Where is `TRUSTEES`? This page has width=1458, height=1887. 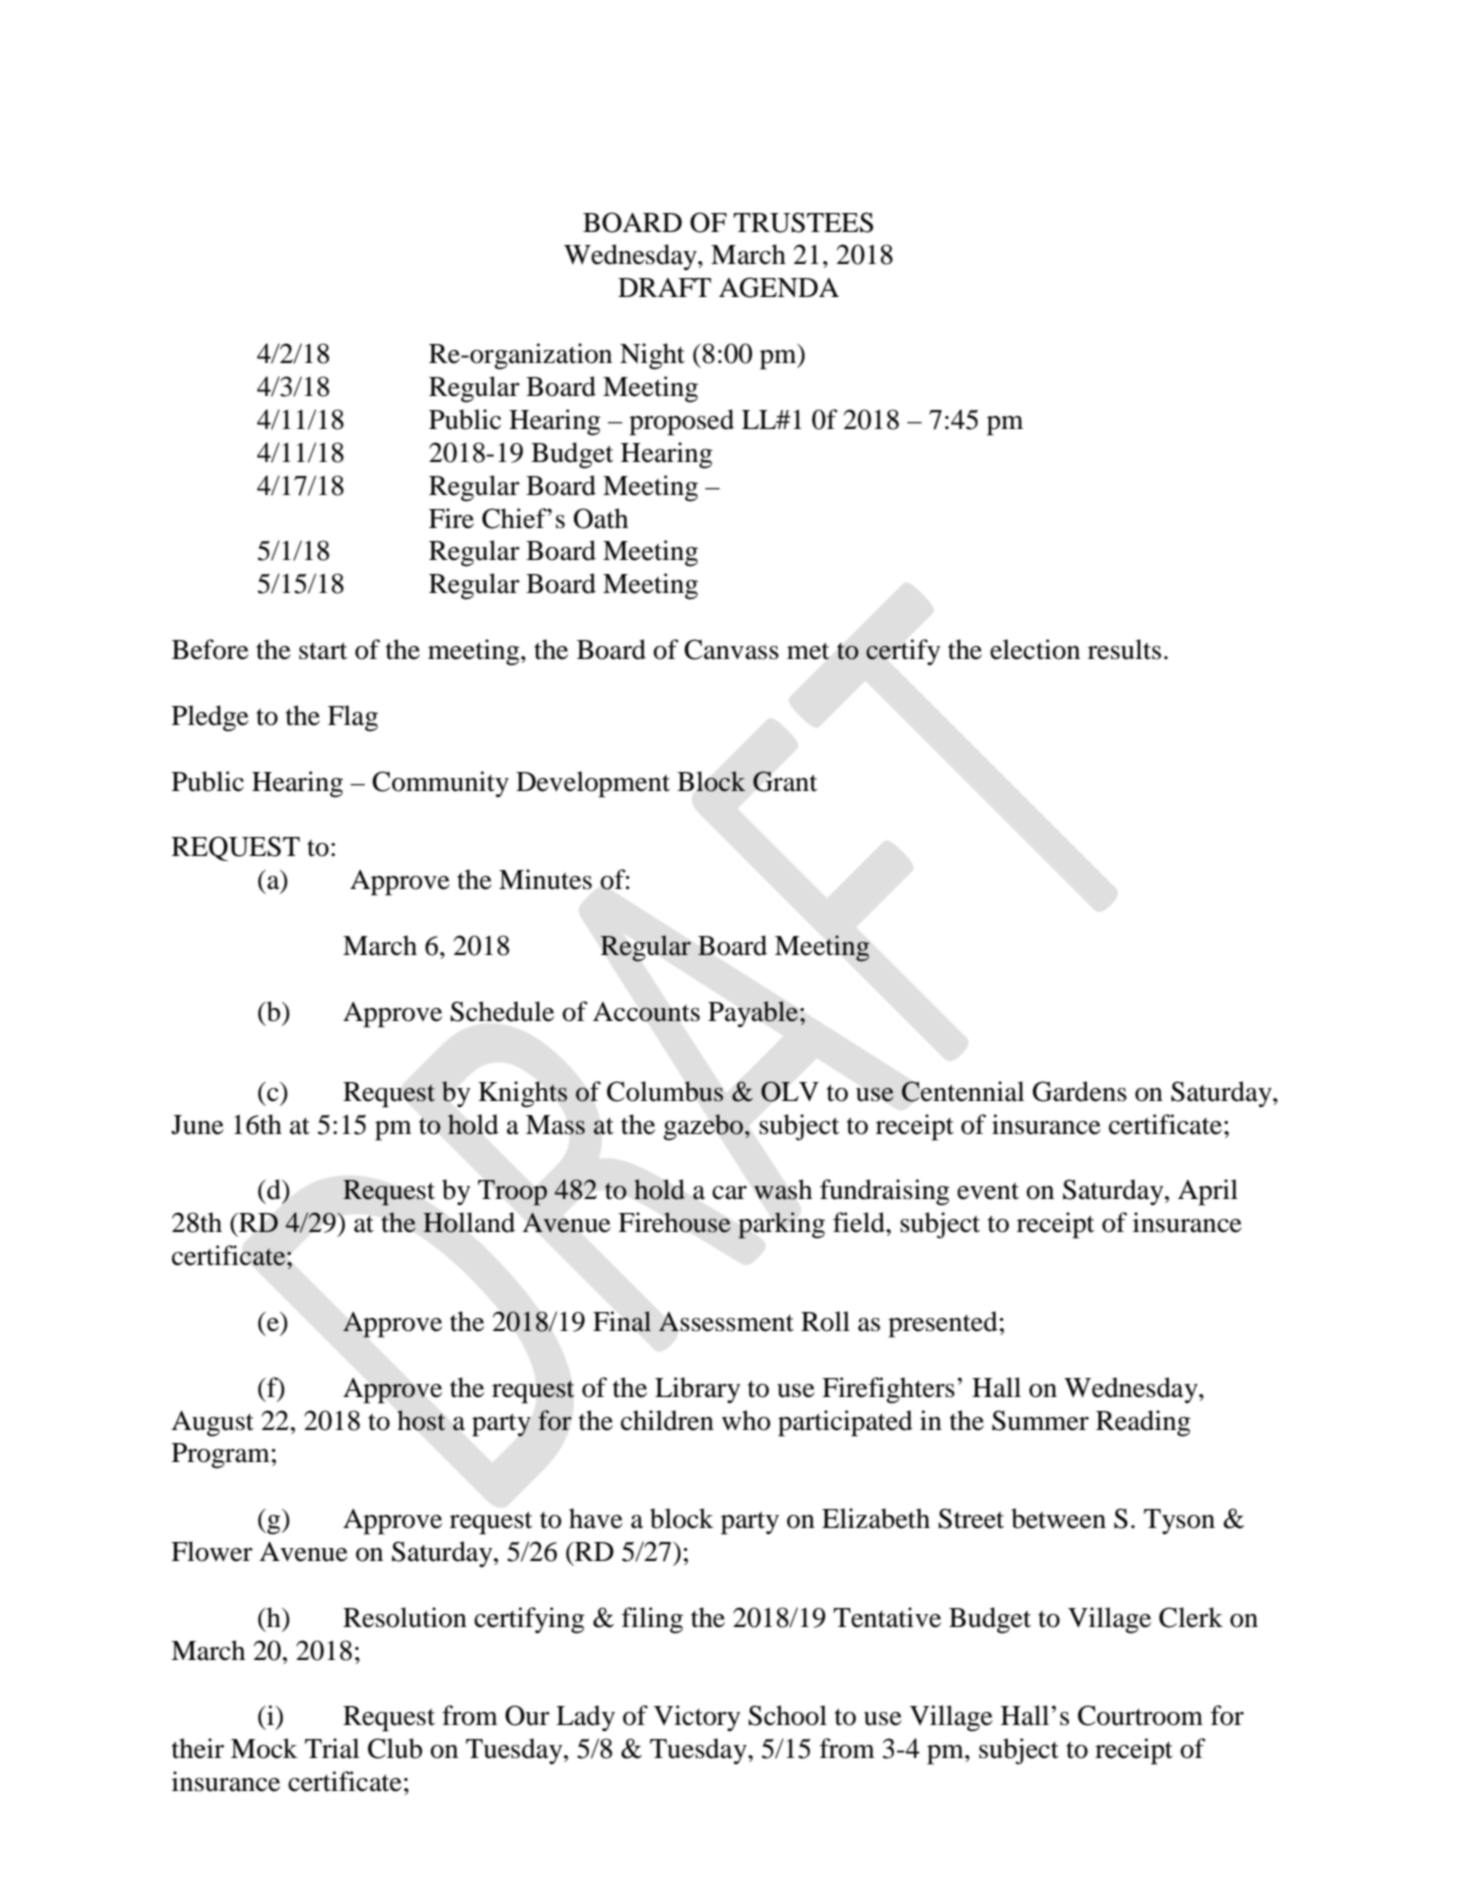
TRUSTEES is located at coordinates (803, 222).
